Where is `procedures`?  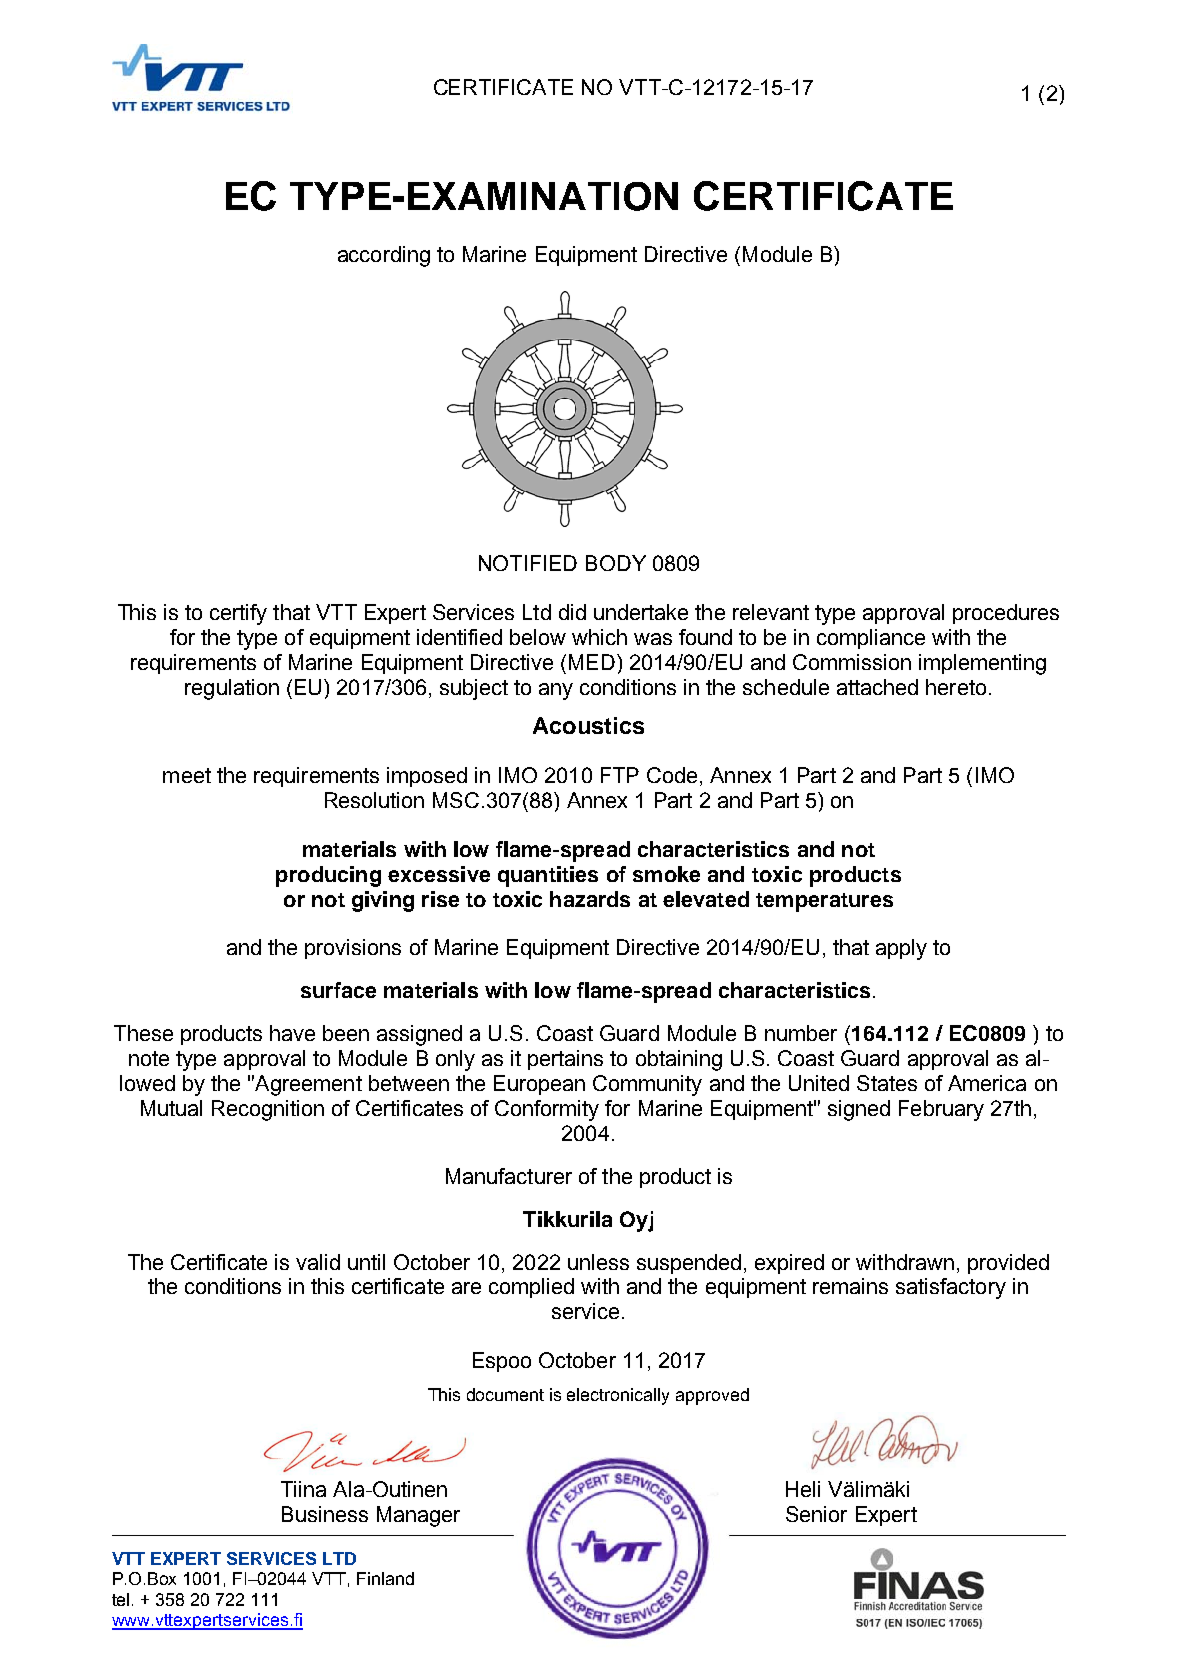 procedures is located at coordinates (1006, 614).
